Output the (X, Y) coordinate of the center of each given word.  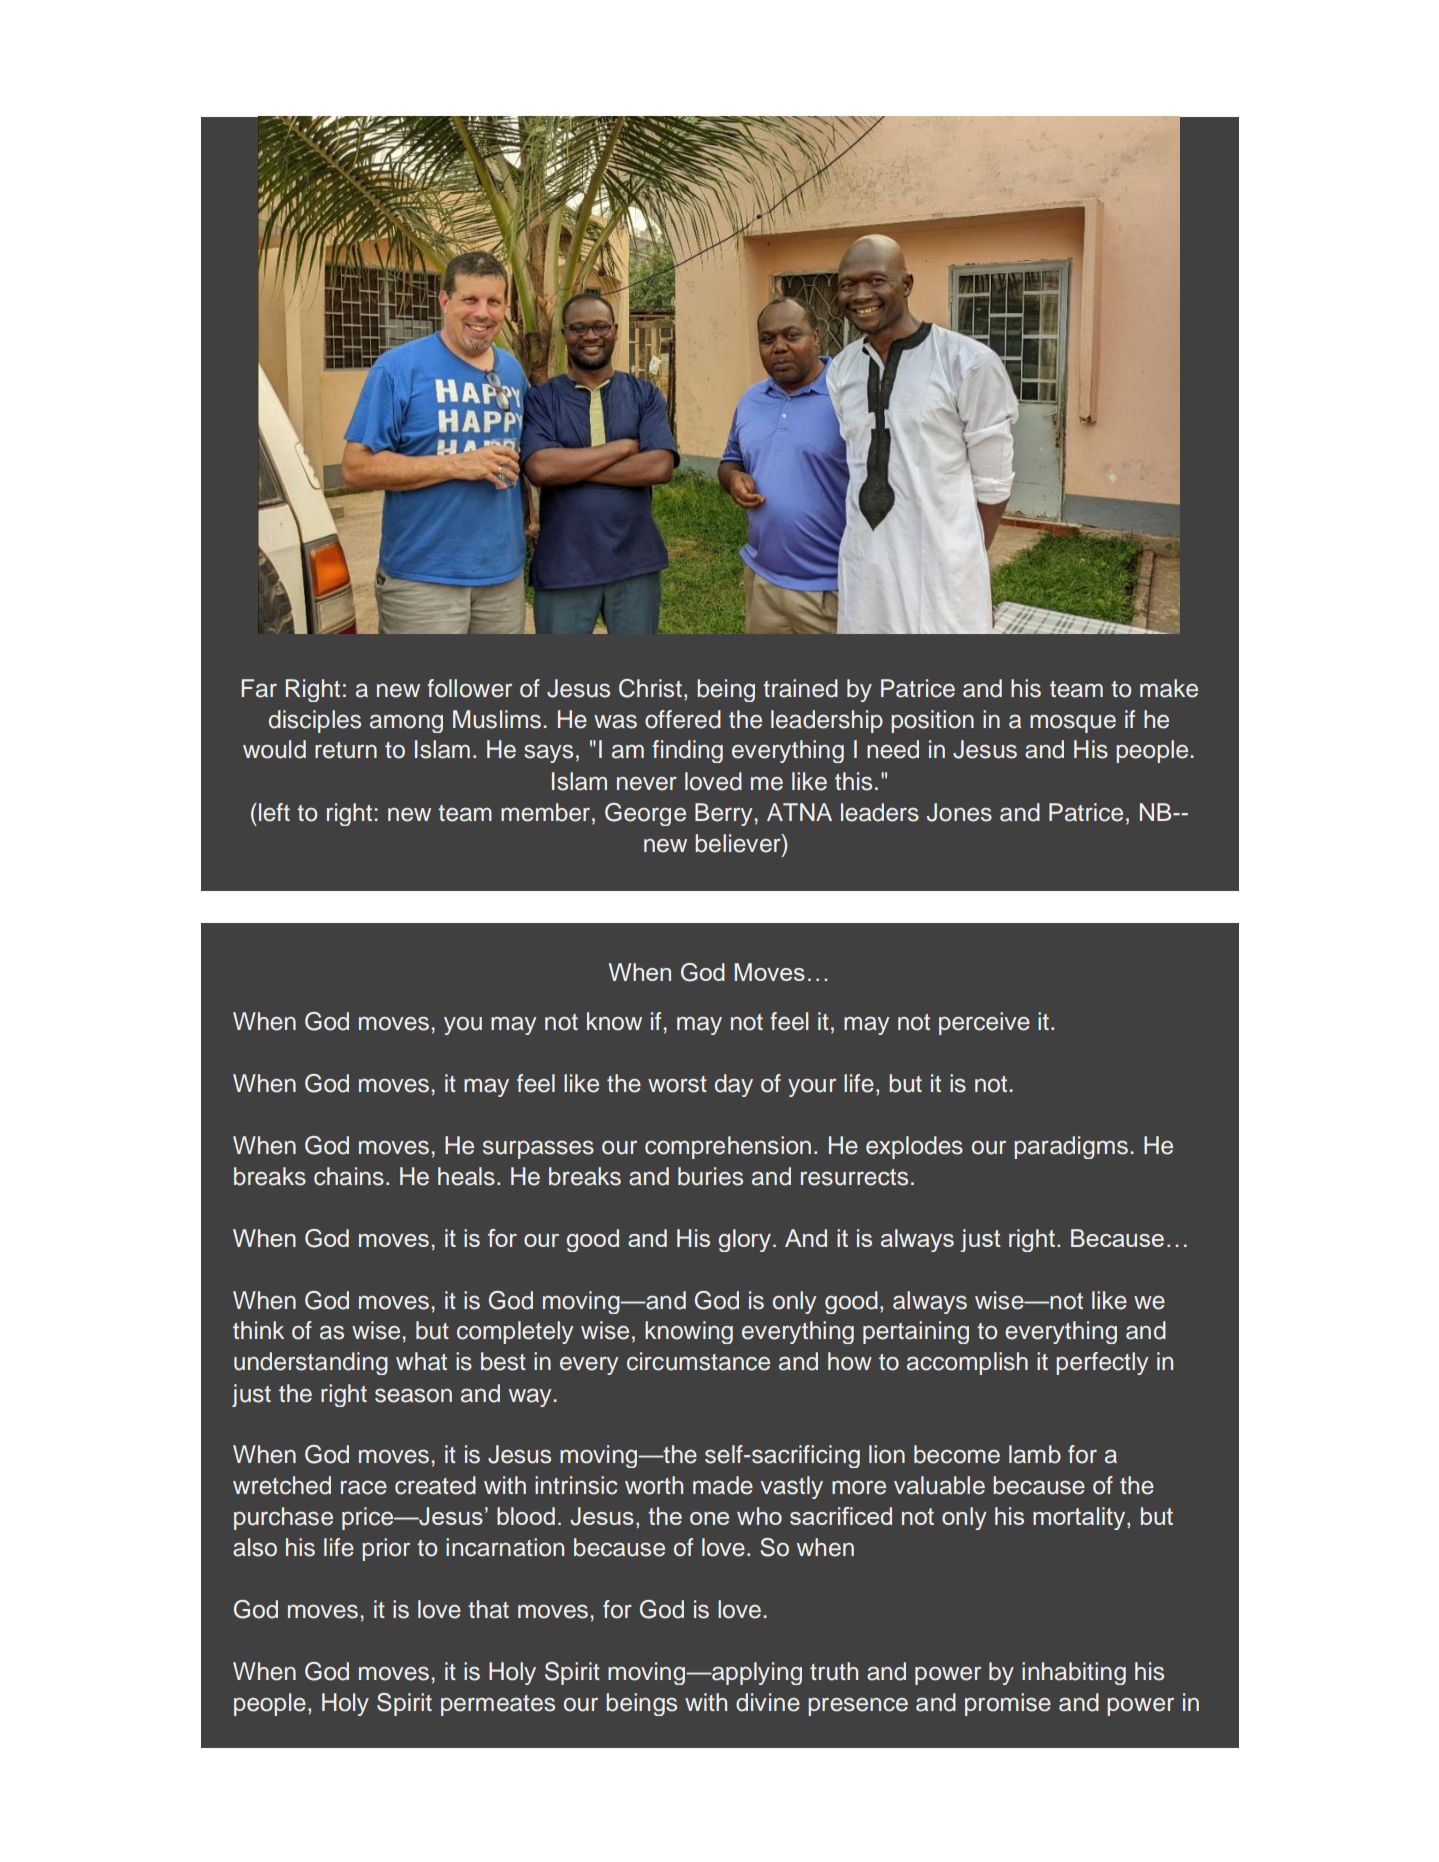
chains (349, 1176)
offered (683, 719)
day (734, 1085)
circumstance (698, 1361)
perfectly (1102, 1363)
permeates (498, 1705)
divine (768, 1702)
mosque (1073, 723)
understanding (311, 1363)
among (406, 723)
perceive (984, 1023)
